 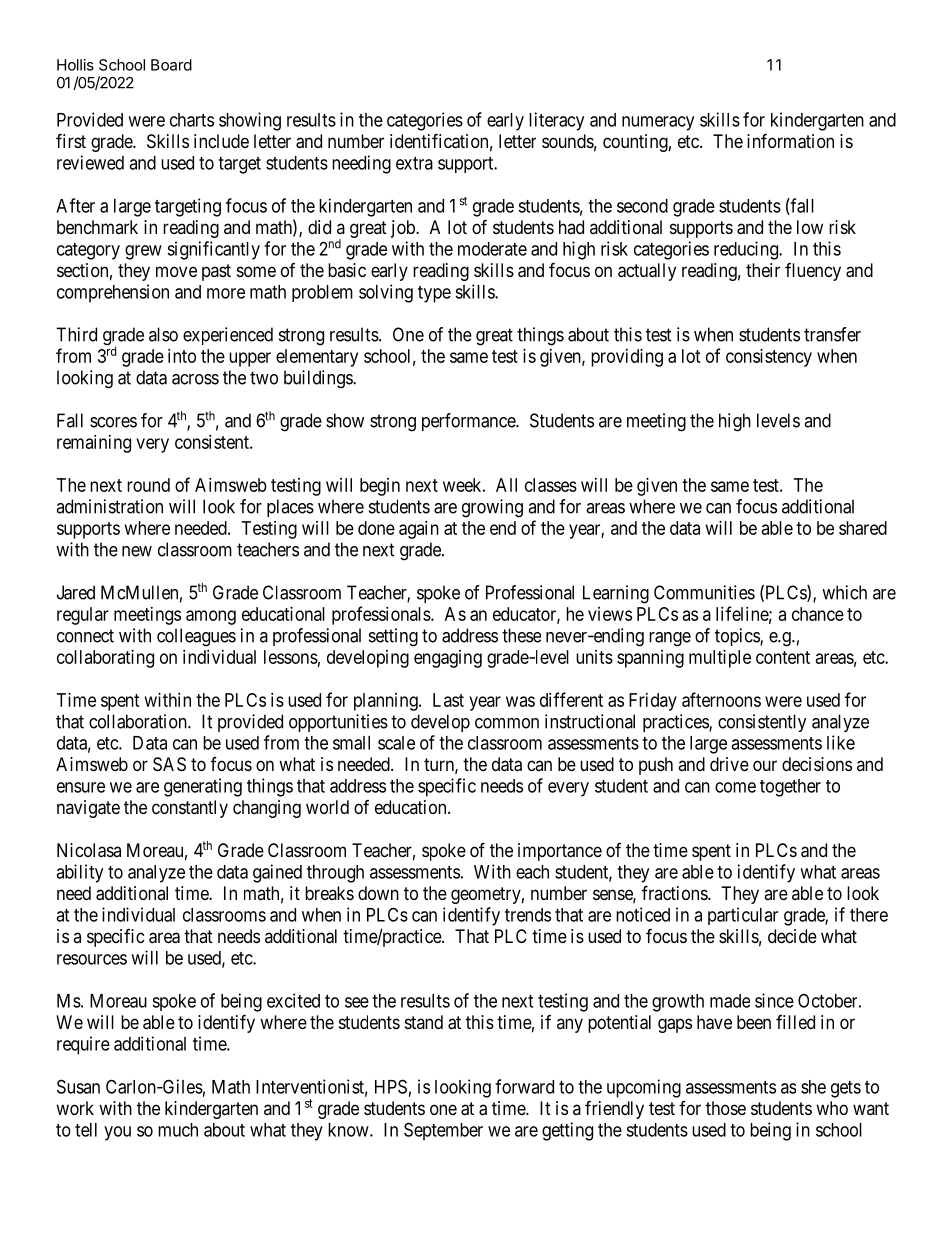 What do you see at coordinates (182, 356) in the screenshot?
I see `into` at bounding box center [182, 356].
